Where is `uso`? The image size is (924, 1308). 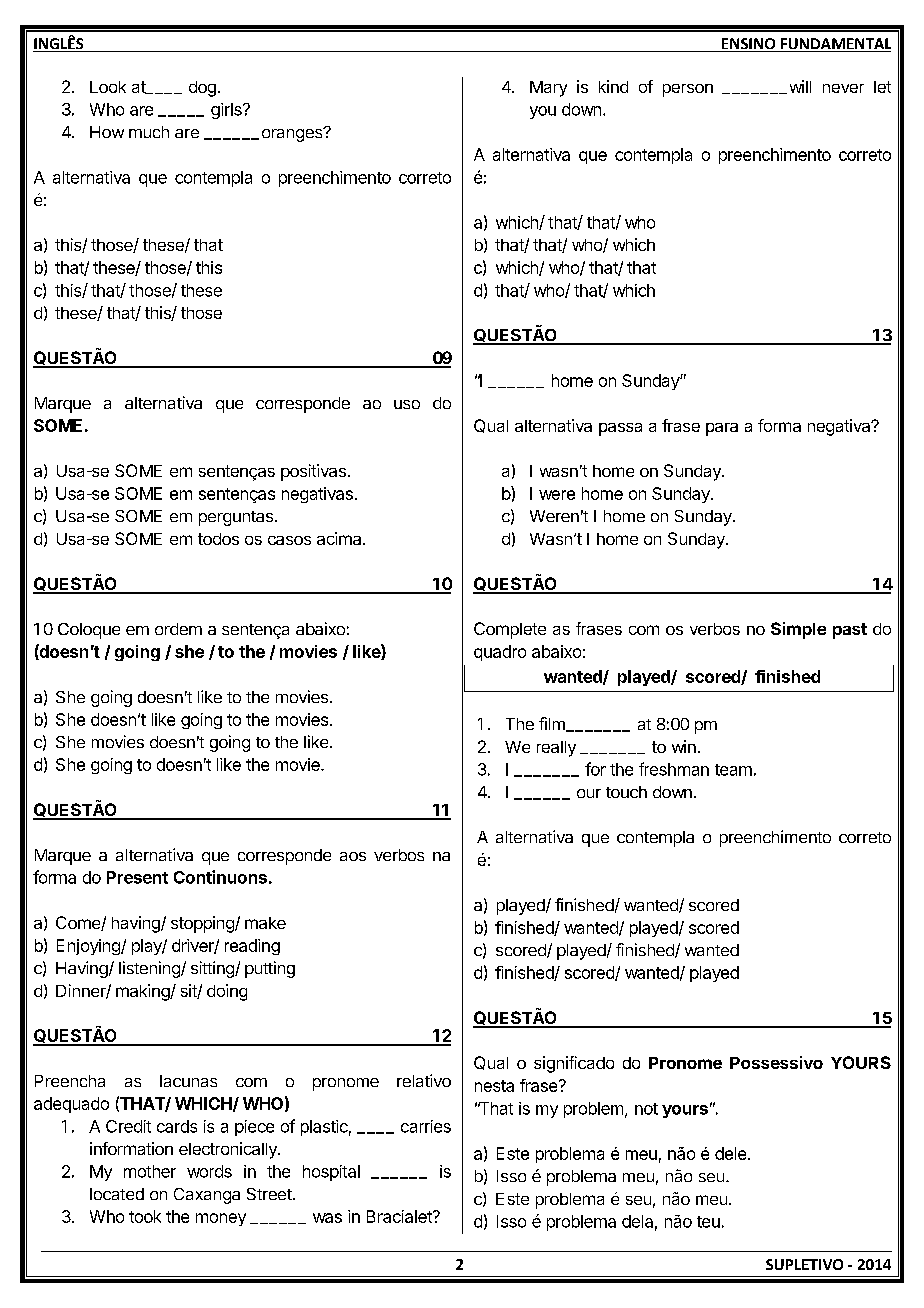 uso is located at coordinates (407, 404).
